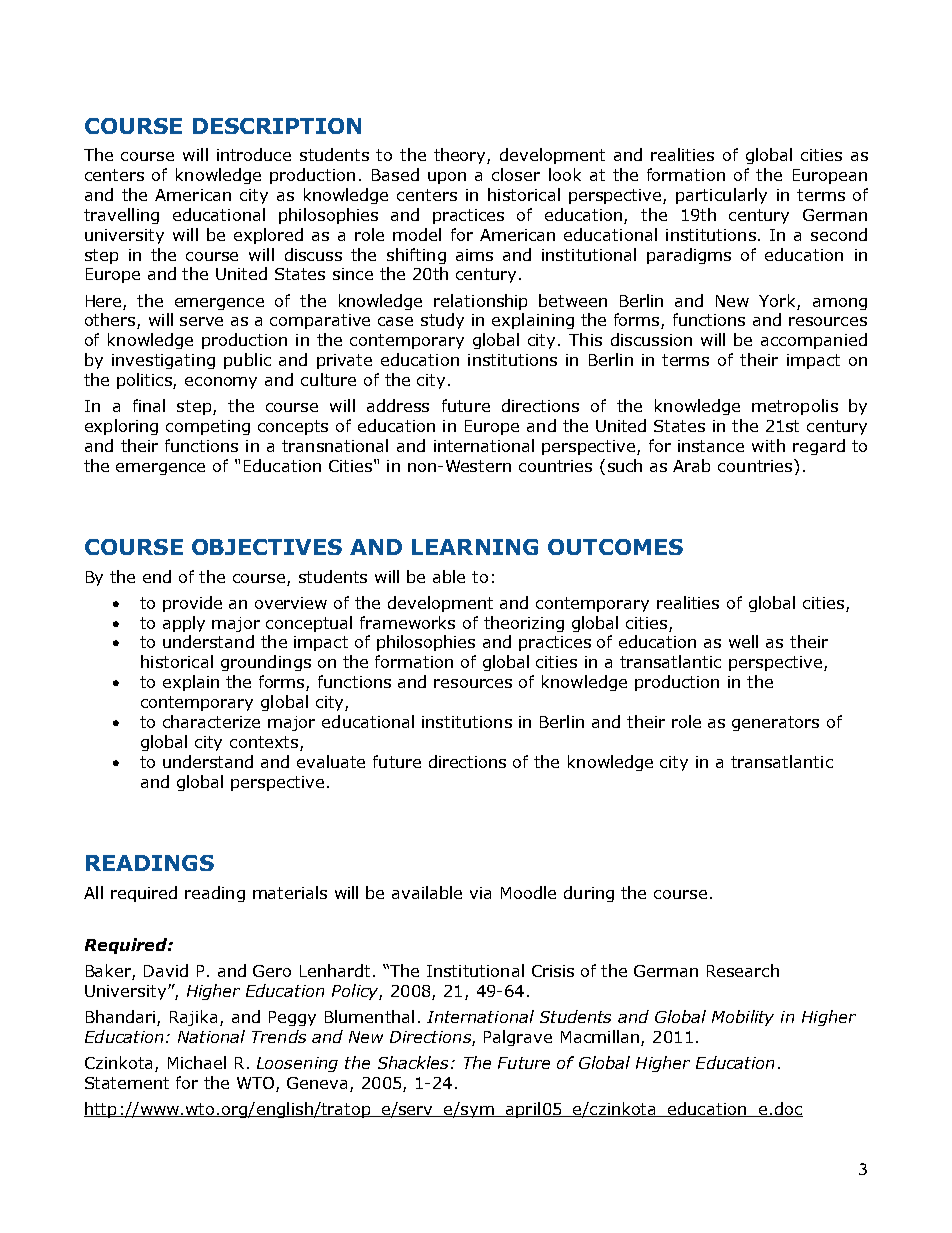 The image size is (952, 1233). I want to click on generators, so click(775, 723).
